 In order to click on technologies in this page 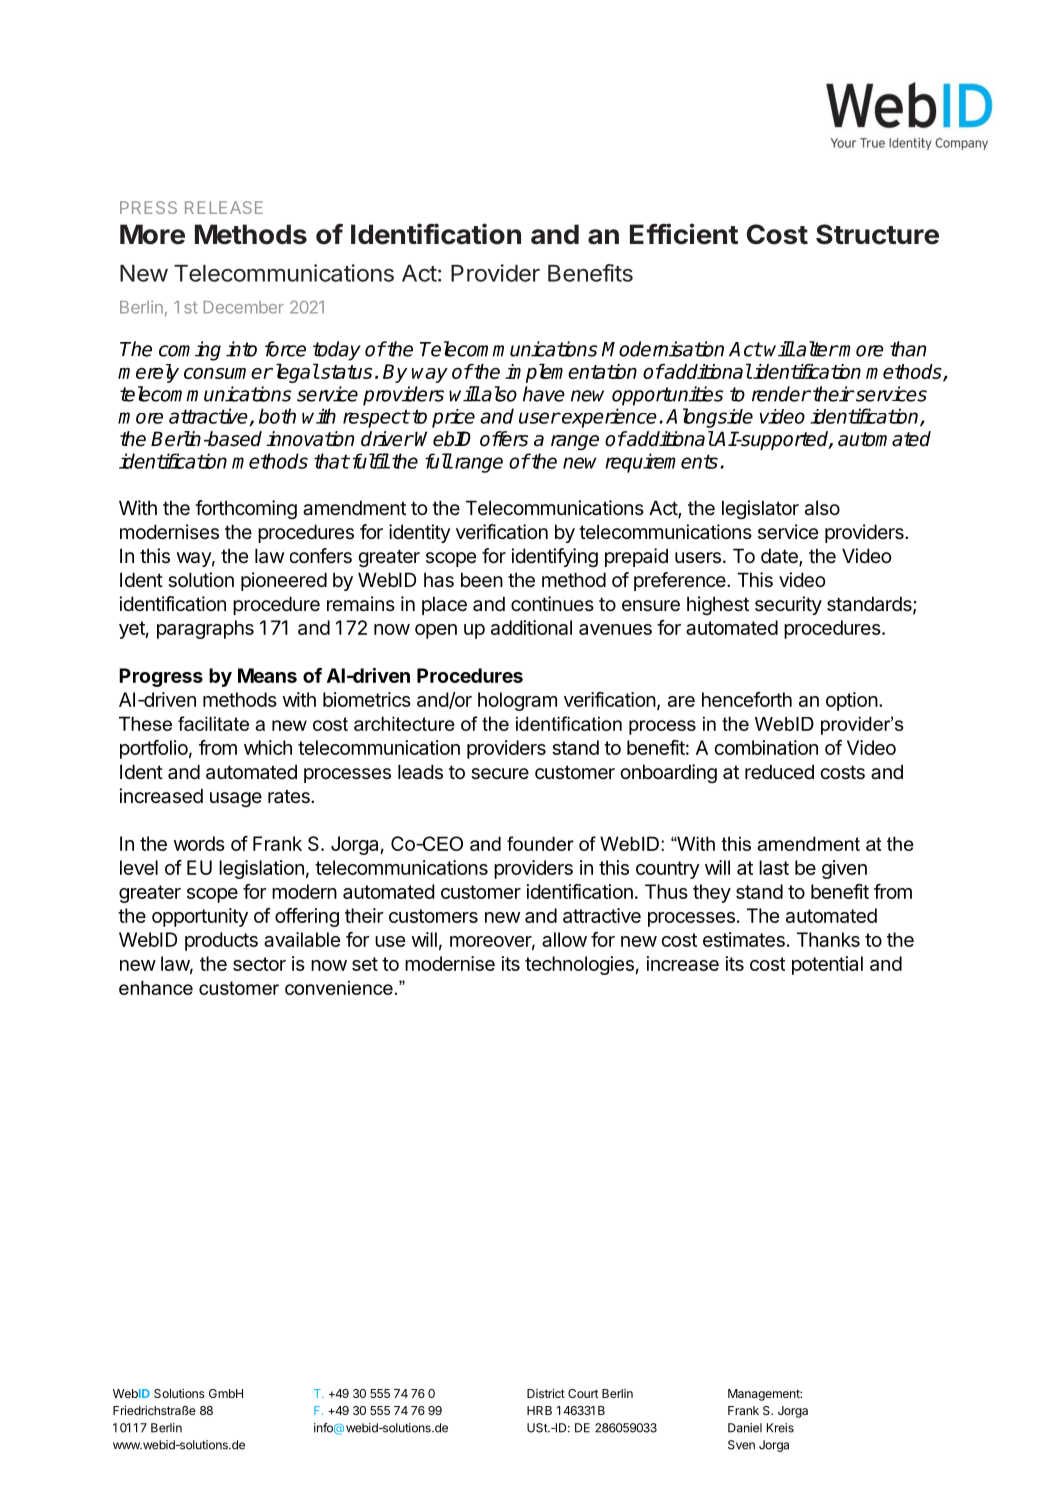, I will do `click(579, 965)`.
